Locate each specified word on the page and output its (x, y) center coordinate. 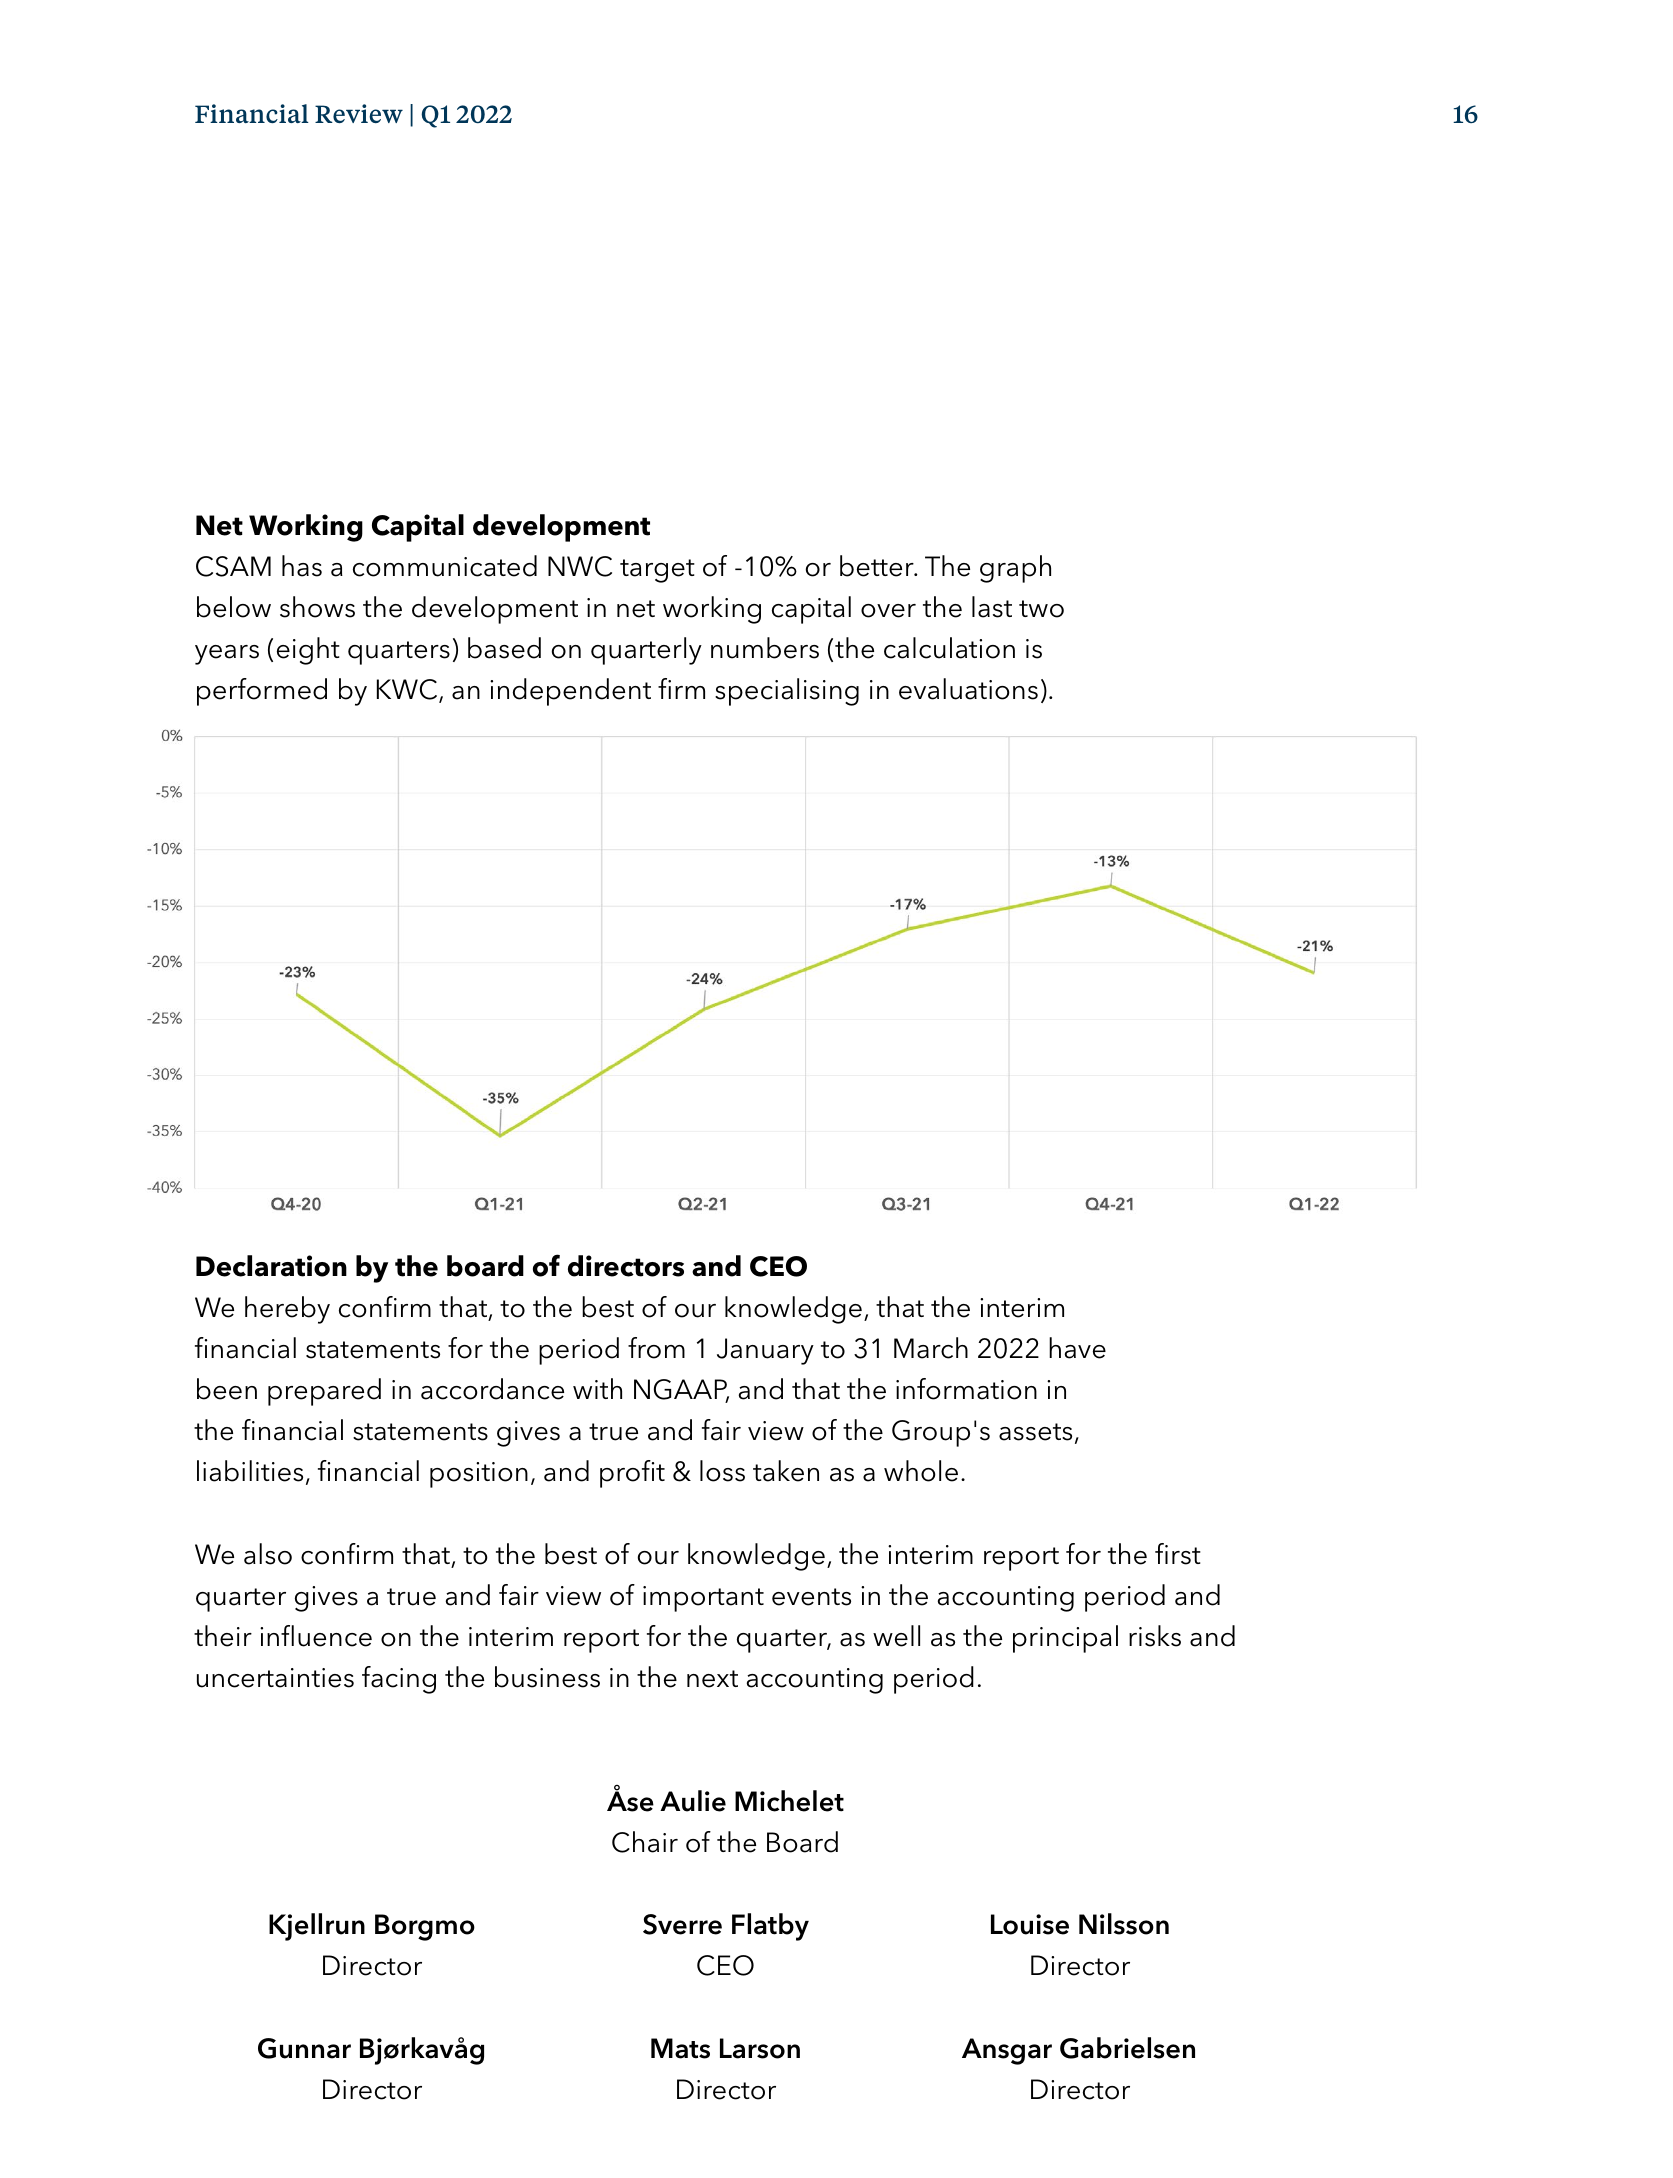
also (268, 1554)
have (1077, 1348)
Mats (680, 2048)
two (1041, 609)
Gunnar (304, 2048)
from (656, 1348)
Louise (1030, 1924)
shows (317, 607)
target (657, 571)
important (703, 1599)
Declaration (271, 1266)
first (1178, 1554)
